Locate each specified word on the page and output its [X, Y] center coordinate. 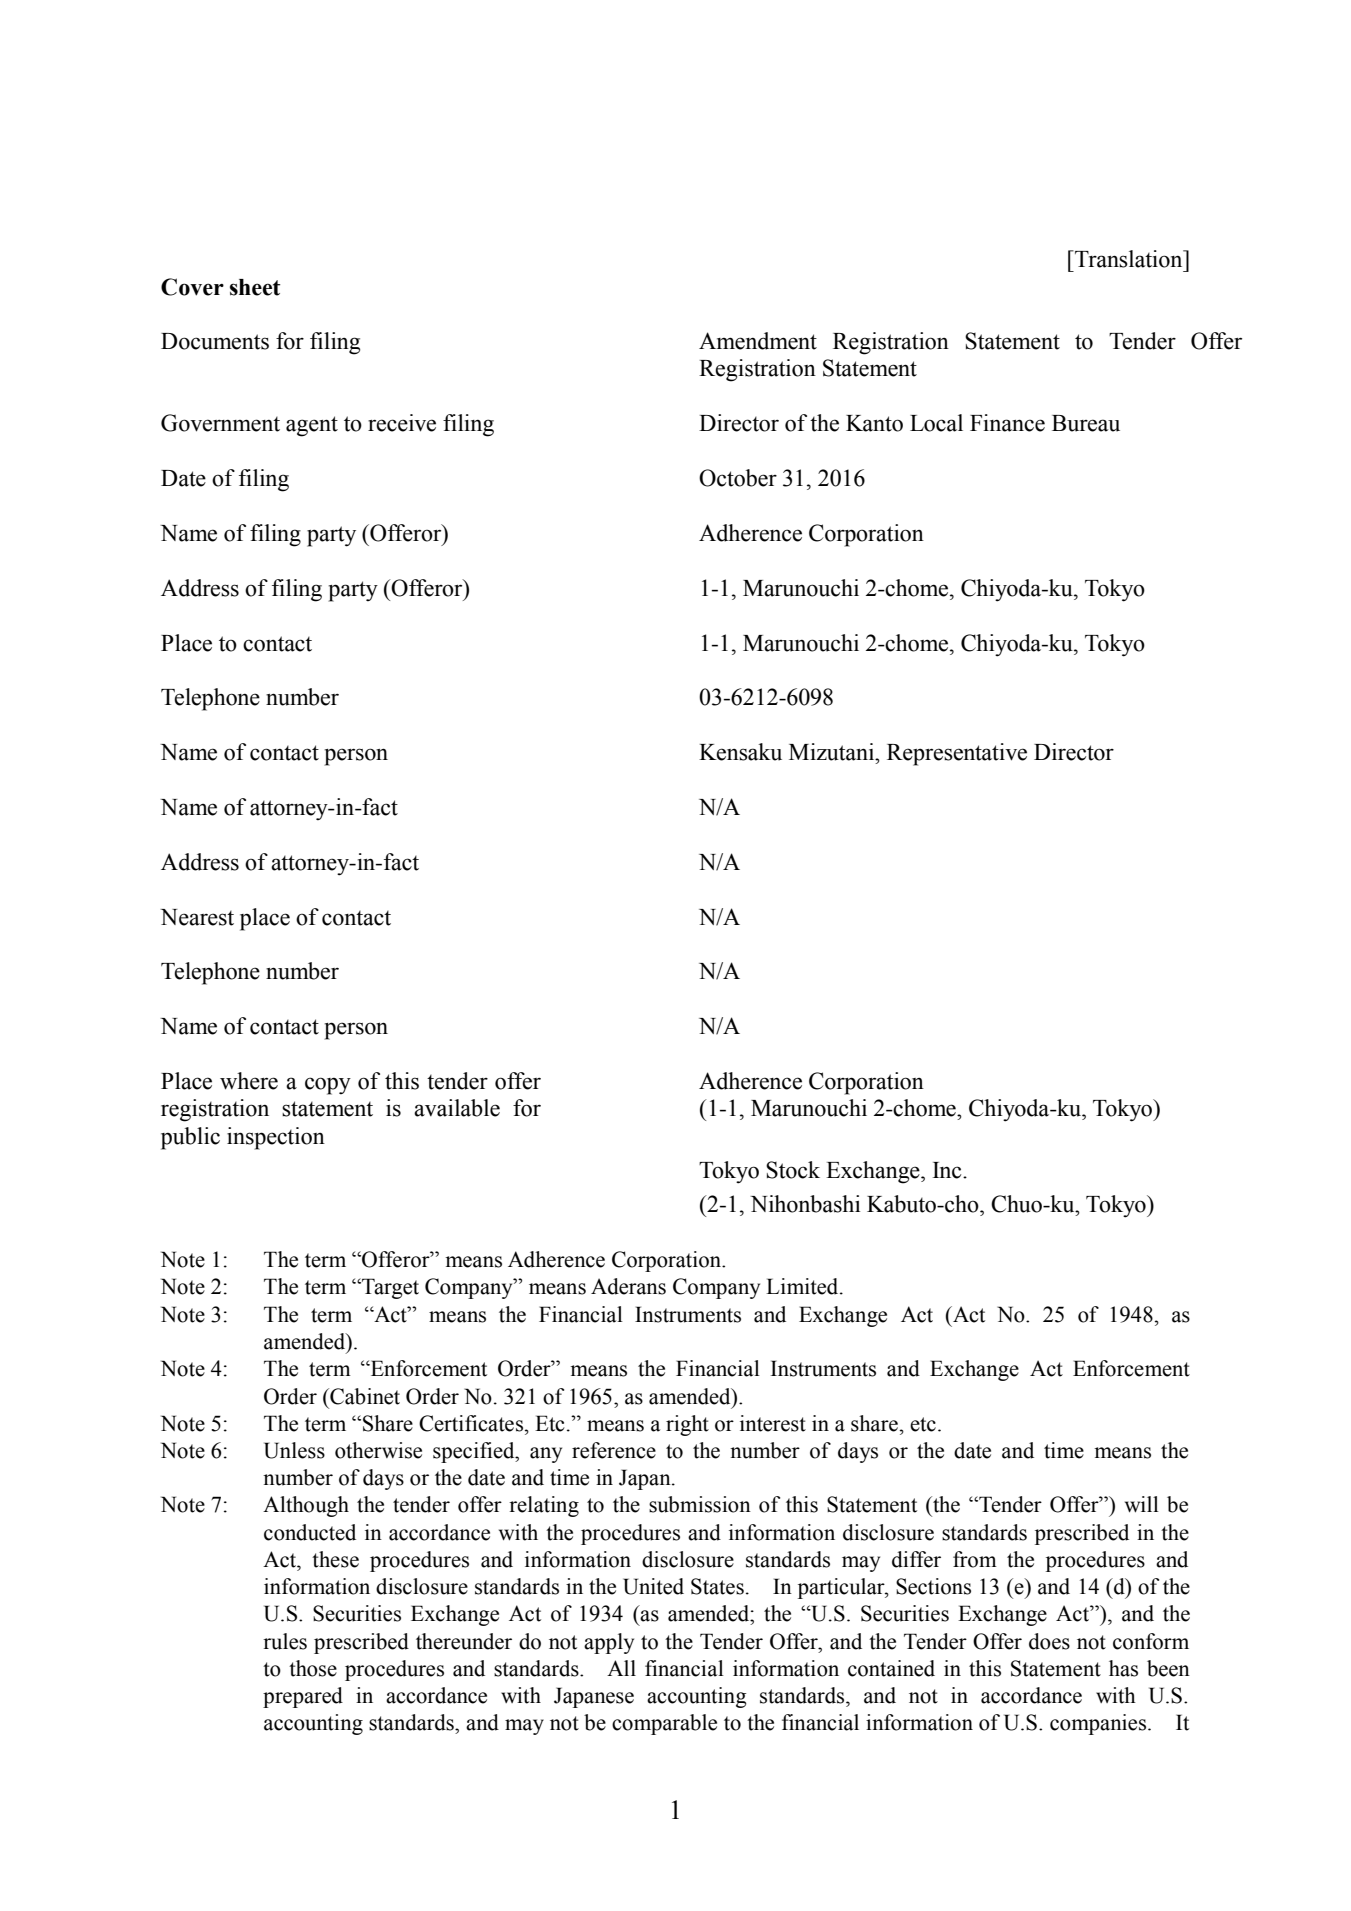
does [1049, 1641]
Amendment [758, 341]
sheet [255, 287]
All [621, 1668]
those [313, 1668]
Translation [1129, 259]
